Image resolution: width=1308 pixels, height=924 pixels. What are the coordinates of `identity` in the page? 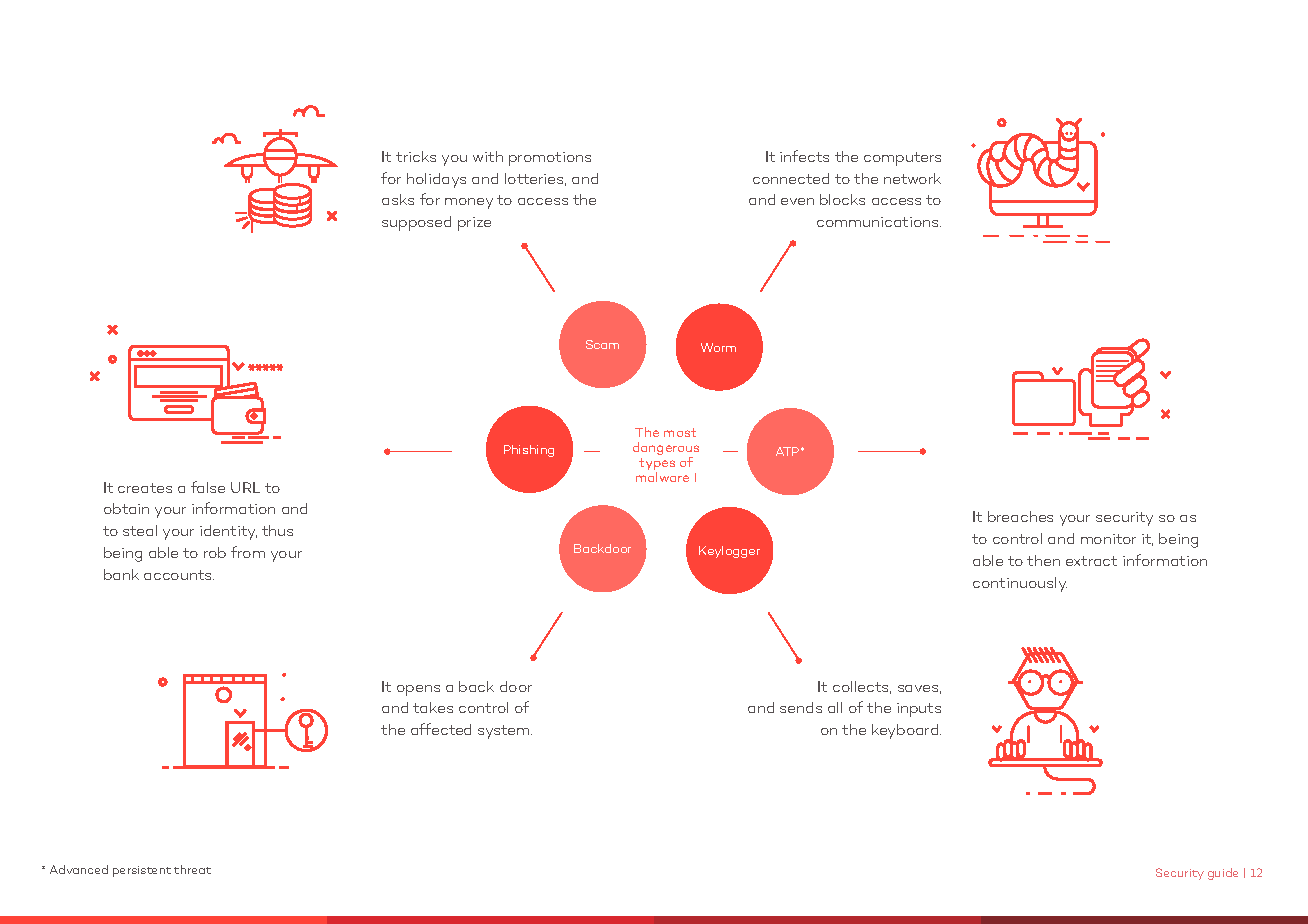 It's located at (228, 532).
